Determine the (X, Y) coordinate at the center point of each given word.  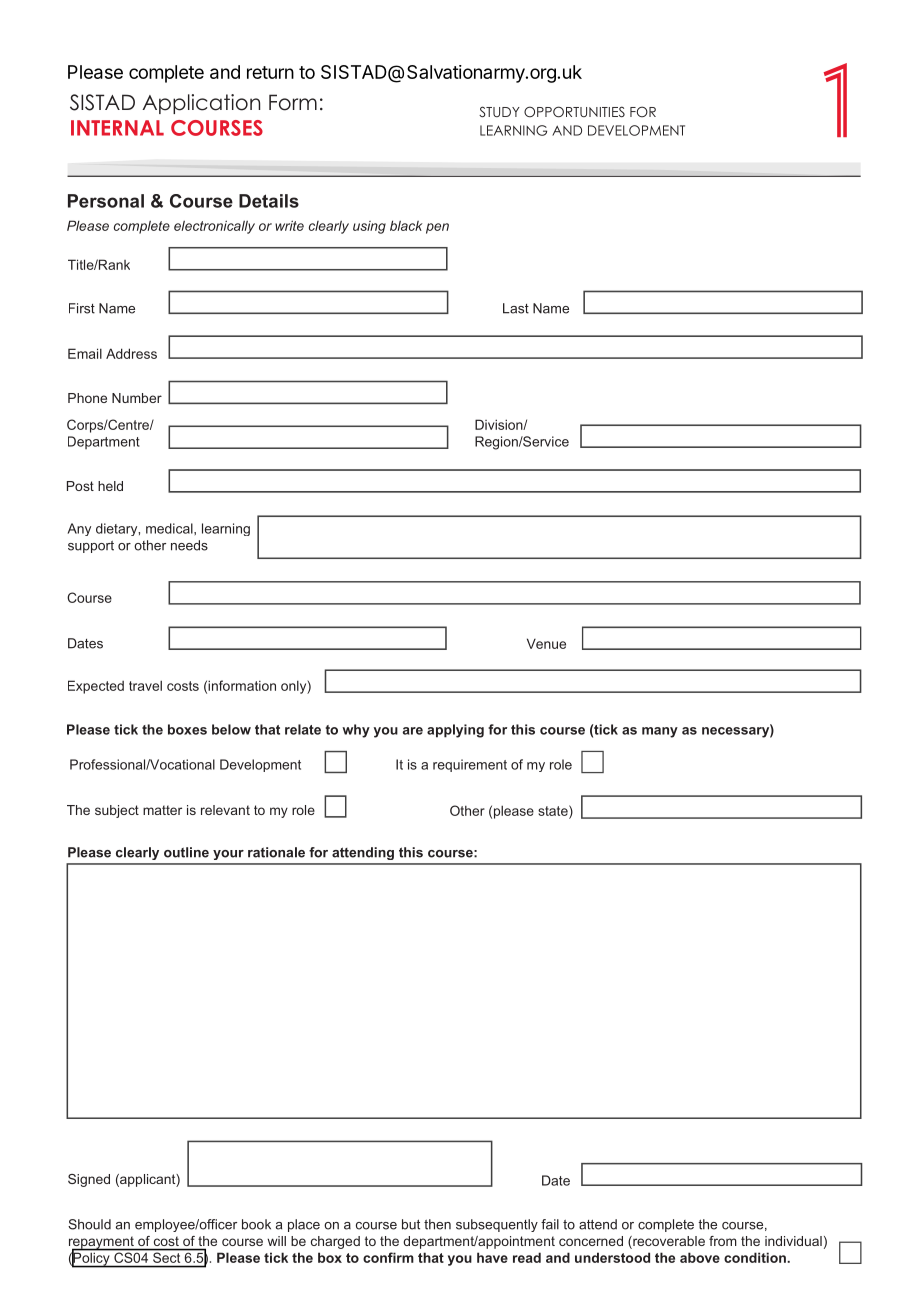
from (723, 1241)
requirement (470, 765)
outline (186, 852)
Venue (546, 643)
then (437, 1224)
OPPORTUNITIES (574, 112)
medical (170, 528)
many (660, 732)
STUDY (499, 111)
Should (89, 1224)
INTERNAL (117, 128)
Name (551, 308)
